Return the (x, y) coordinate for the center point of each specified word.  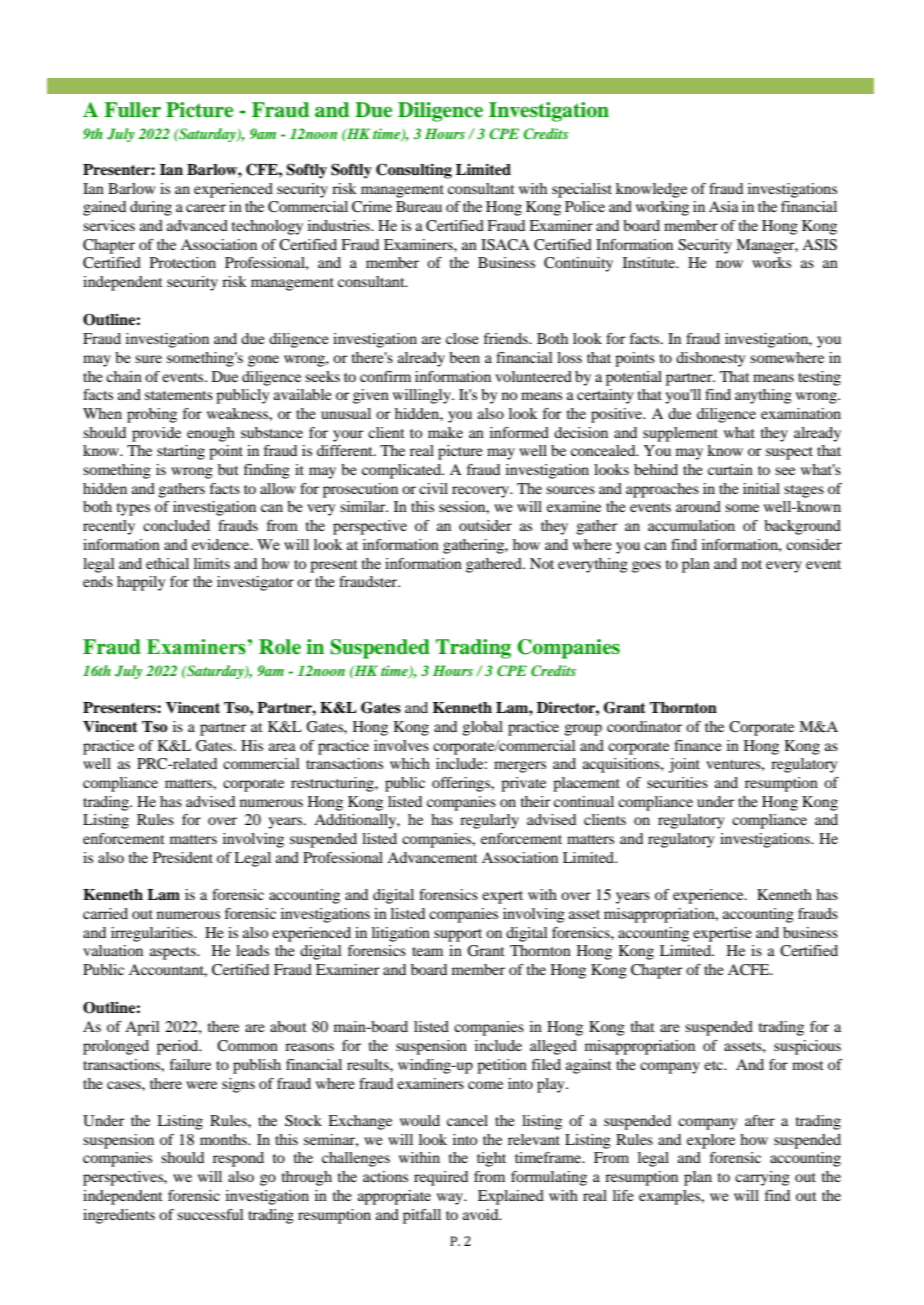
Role (280, 647)
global (482, 728)
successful (210, 1214)
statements (179, 395)
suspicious (807, 1047)
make (445, 432)
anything (763, 396)
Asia (724, 206)
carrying (762, 1178)
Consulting (414, 171)
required (441, 1178)
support (458, 935)
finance (698, 745)
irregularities (153, 934)
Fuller (132, 110)
